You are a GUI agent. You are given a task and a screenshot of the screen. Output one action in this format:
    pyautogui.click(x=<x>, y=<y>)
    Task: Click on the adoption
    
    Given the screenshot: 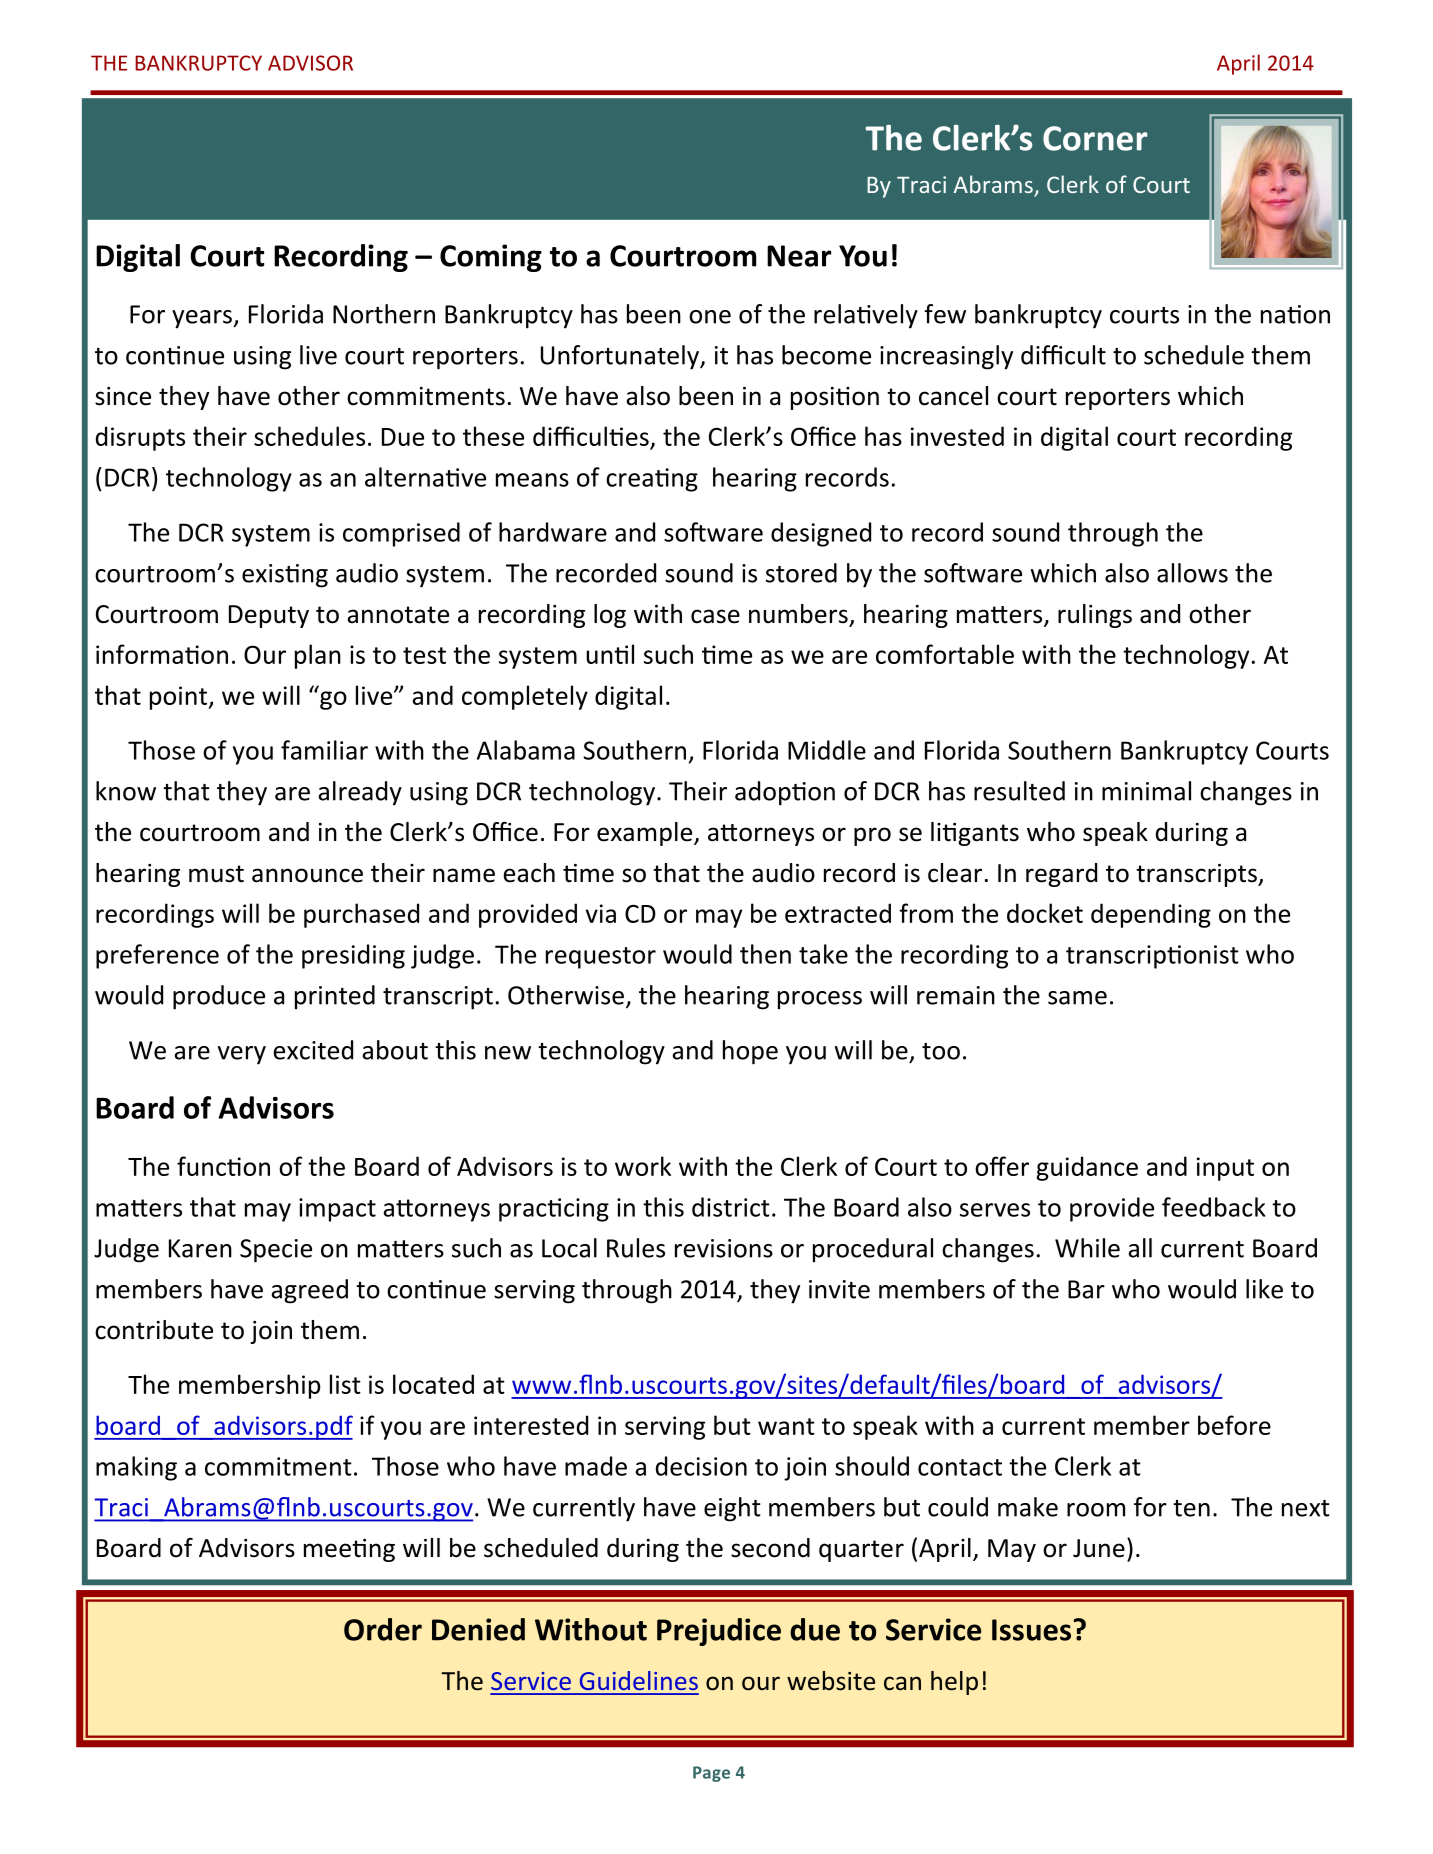 What is the action you would take?
    pyautogui.click(x=785, y=793)
